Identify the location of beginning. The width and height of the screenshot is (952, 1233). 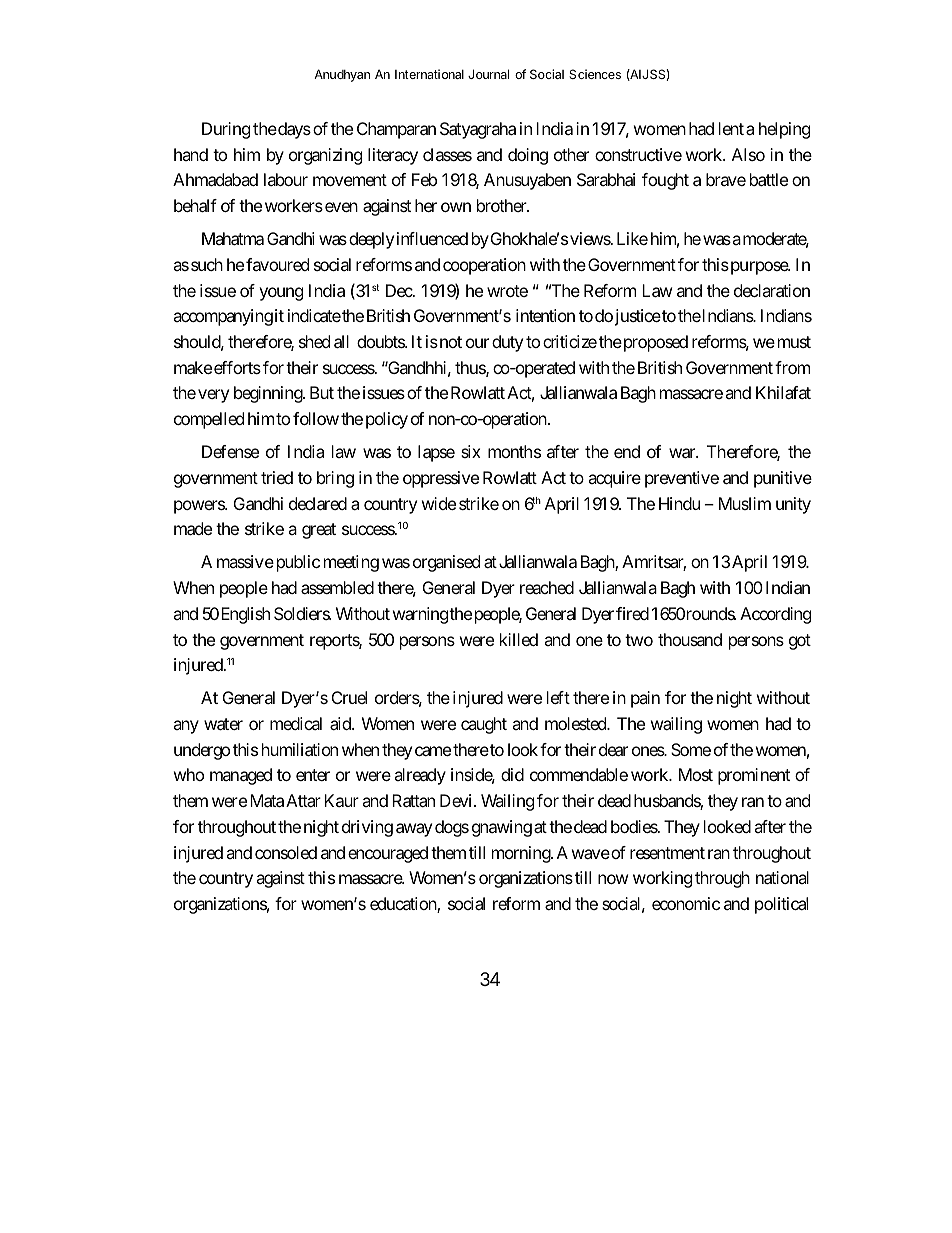
(269, 394).
